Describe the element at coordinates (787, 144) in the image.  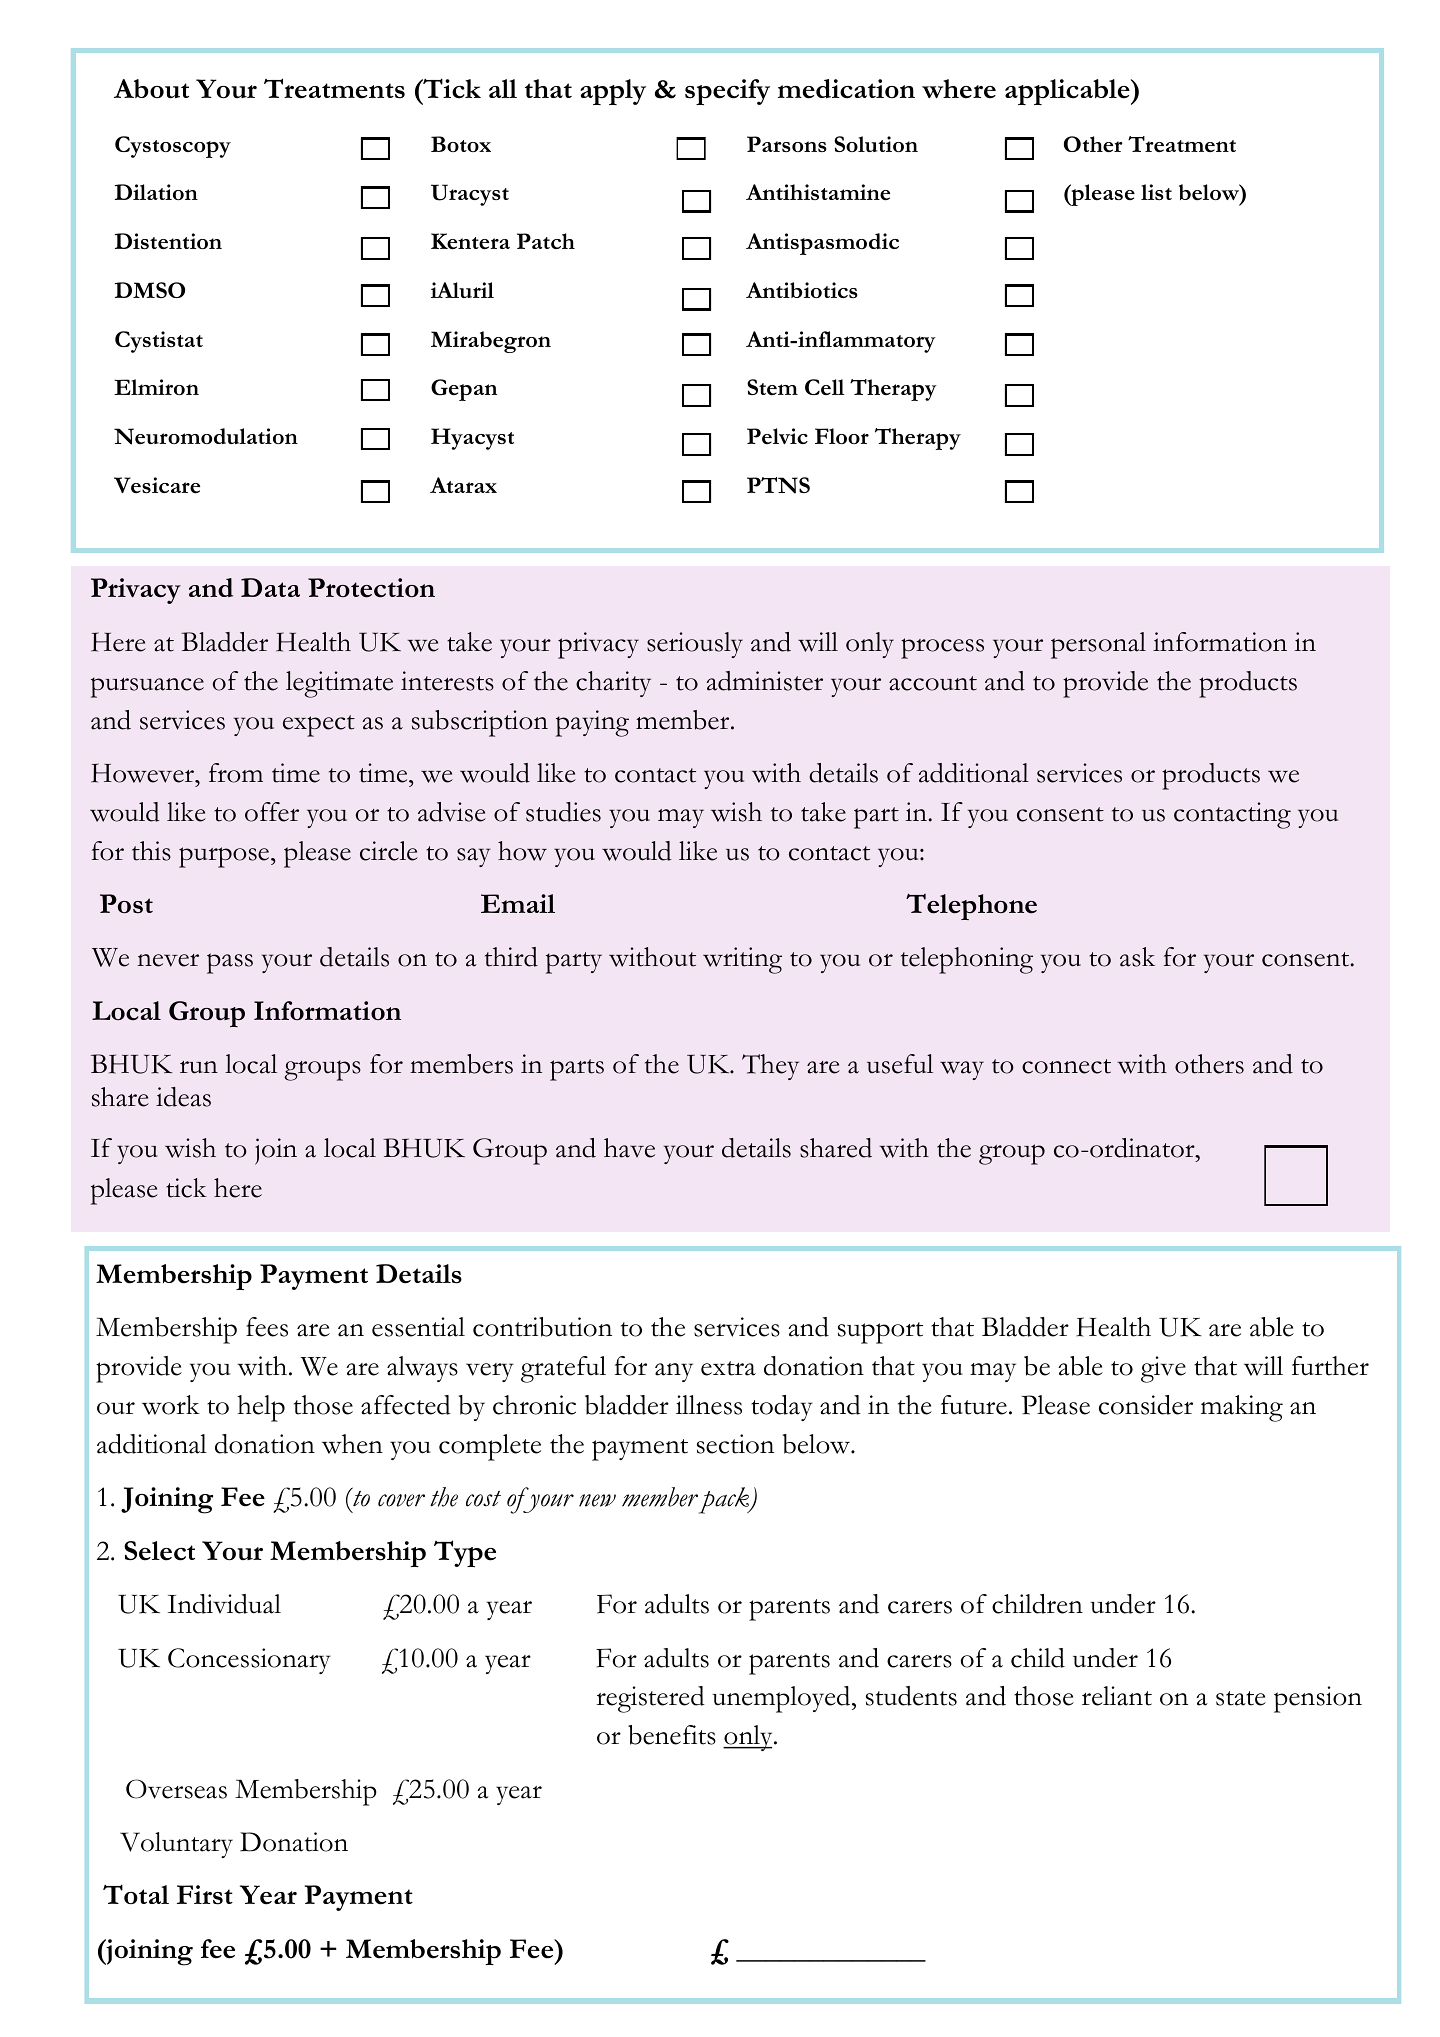
I see `Parsons` at that location.
